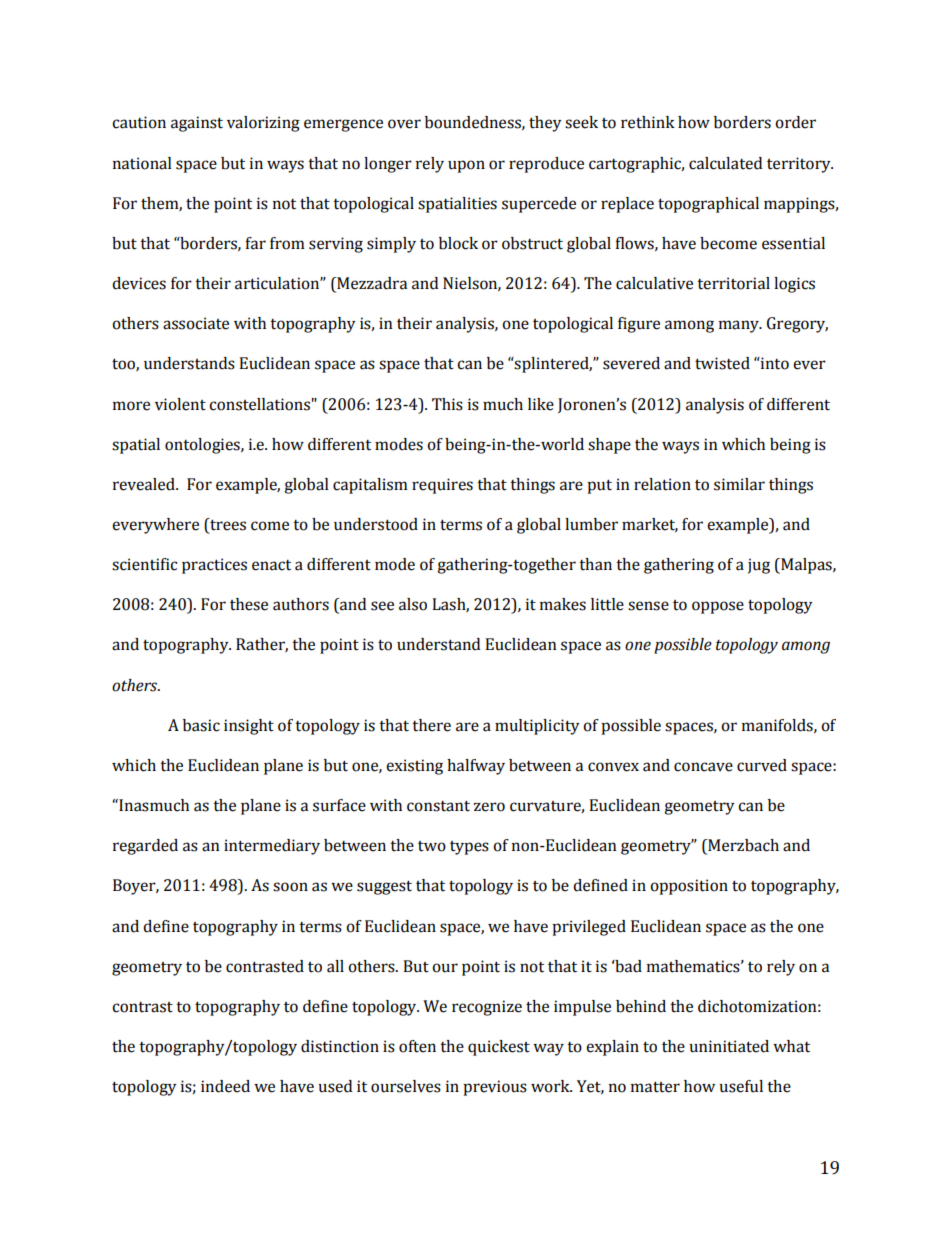  I want to click on intermediary, so click(272, 847).
